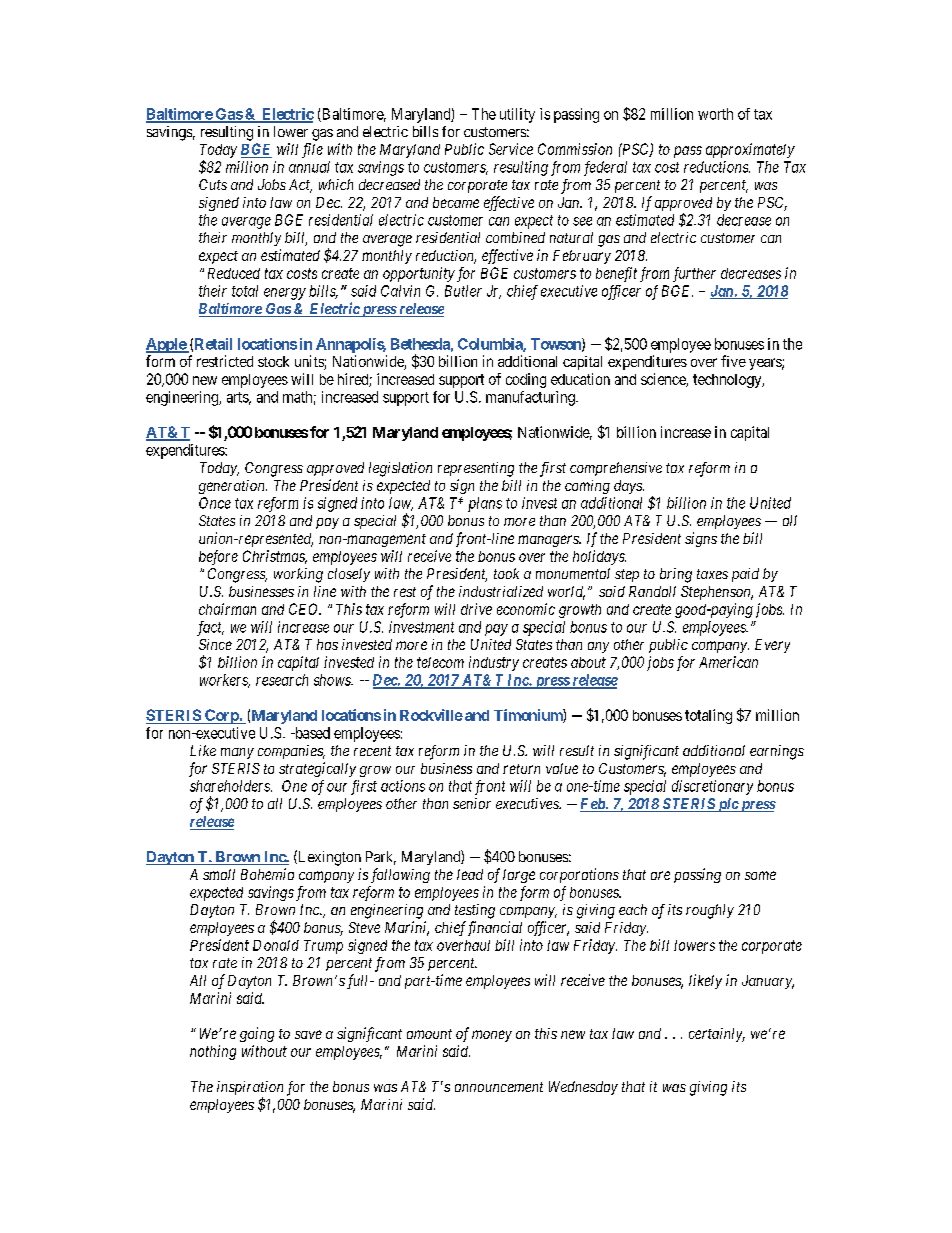  What do you see at coordinates (715, 114) in the page?
I see `worth` at bounding box center [715, 114].
